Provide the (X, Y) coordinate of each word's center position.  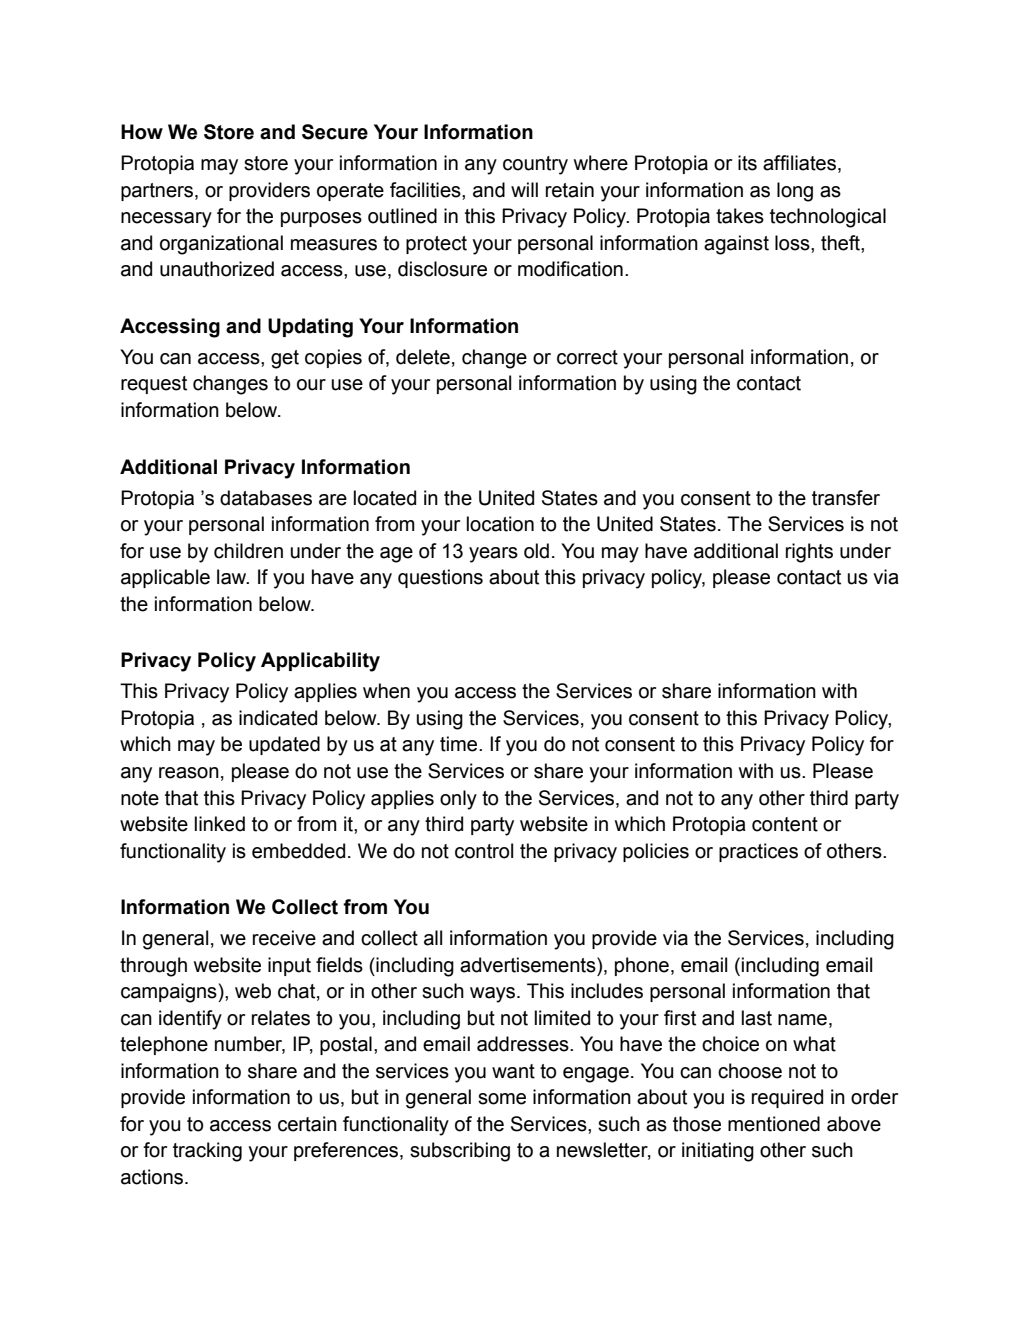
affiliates (801, 164)
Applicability (320, 662)
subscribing (460, 1152)
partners (158, 192)
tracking (207, 1152)
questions (440, 578)
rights (809, 553)
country (535, 165)
